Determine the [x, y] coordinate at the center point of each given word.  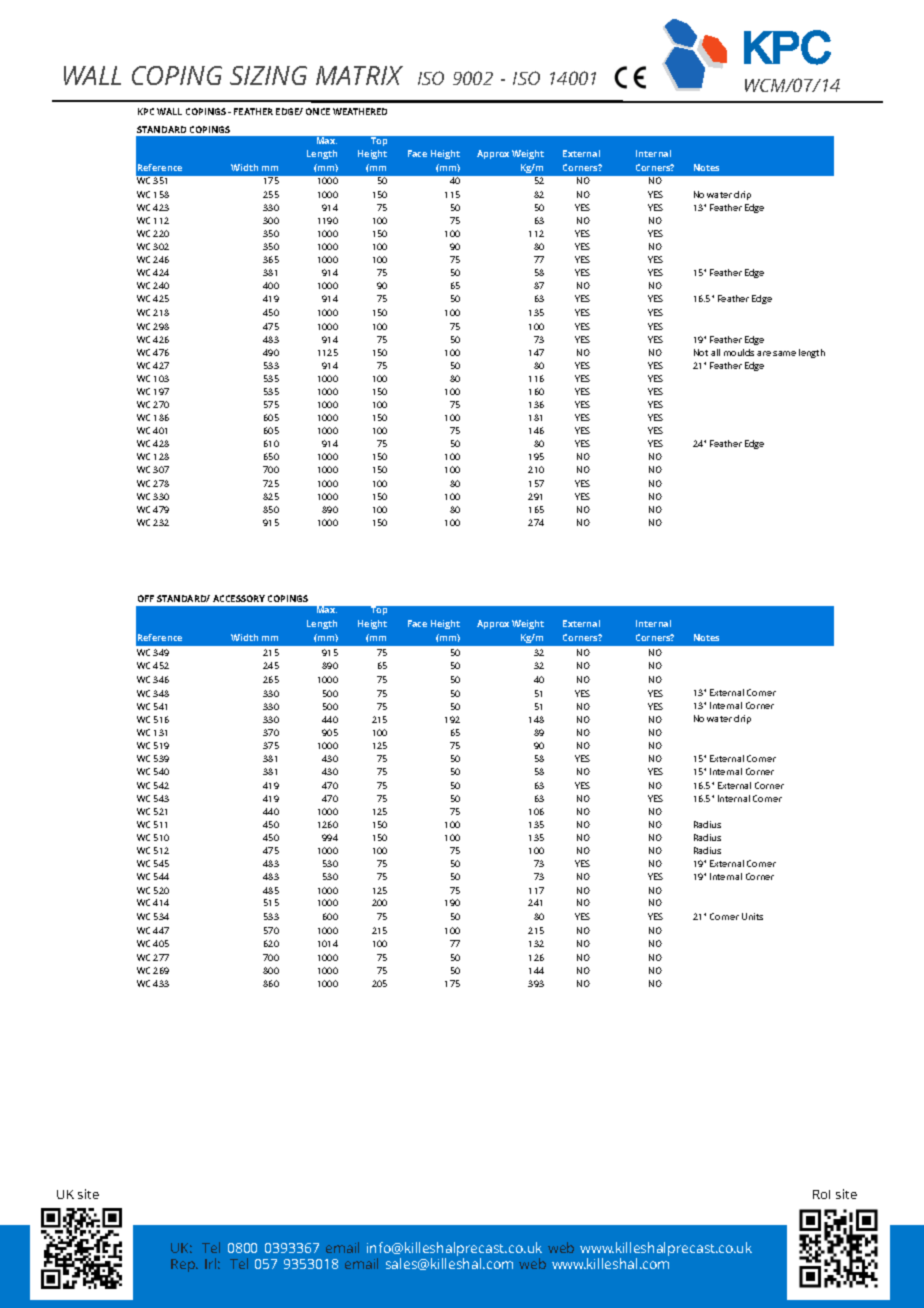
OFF [146, 598]
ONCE [318, 111]
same [784, 353]
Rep [184, 1265]
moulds [739, 352]
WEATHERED [360, 111]
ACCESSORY [239, 598]
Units [752, 916]
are [764, 353]
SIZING [268, 75]
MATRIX [359, 75]
